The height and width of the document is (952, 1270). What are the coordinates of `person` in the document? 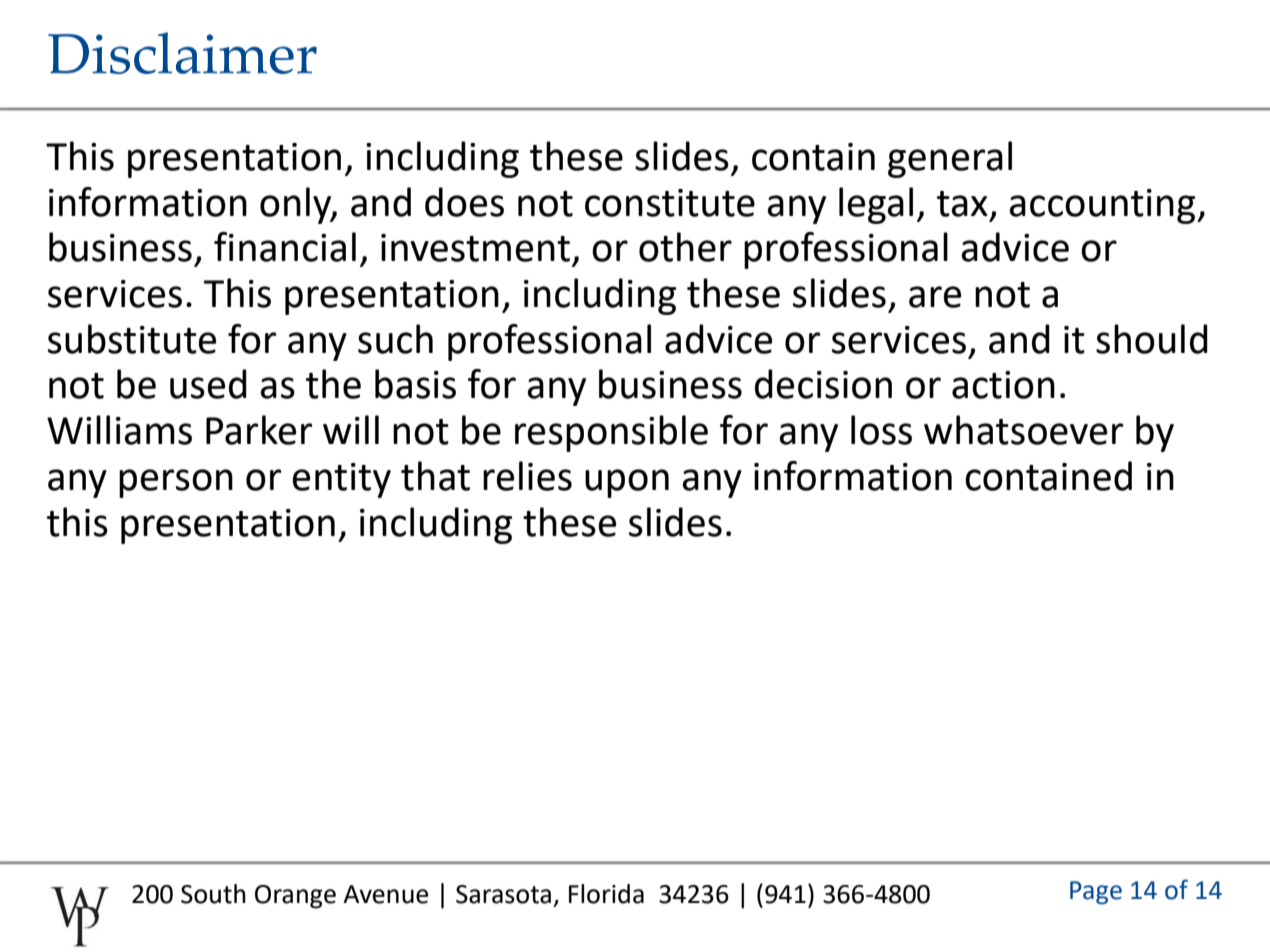 It's located at (176, 483).
